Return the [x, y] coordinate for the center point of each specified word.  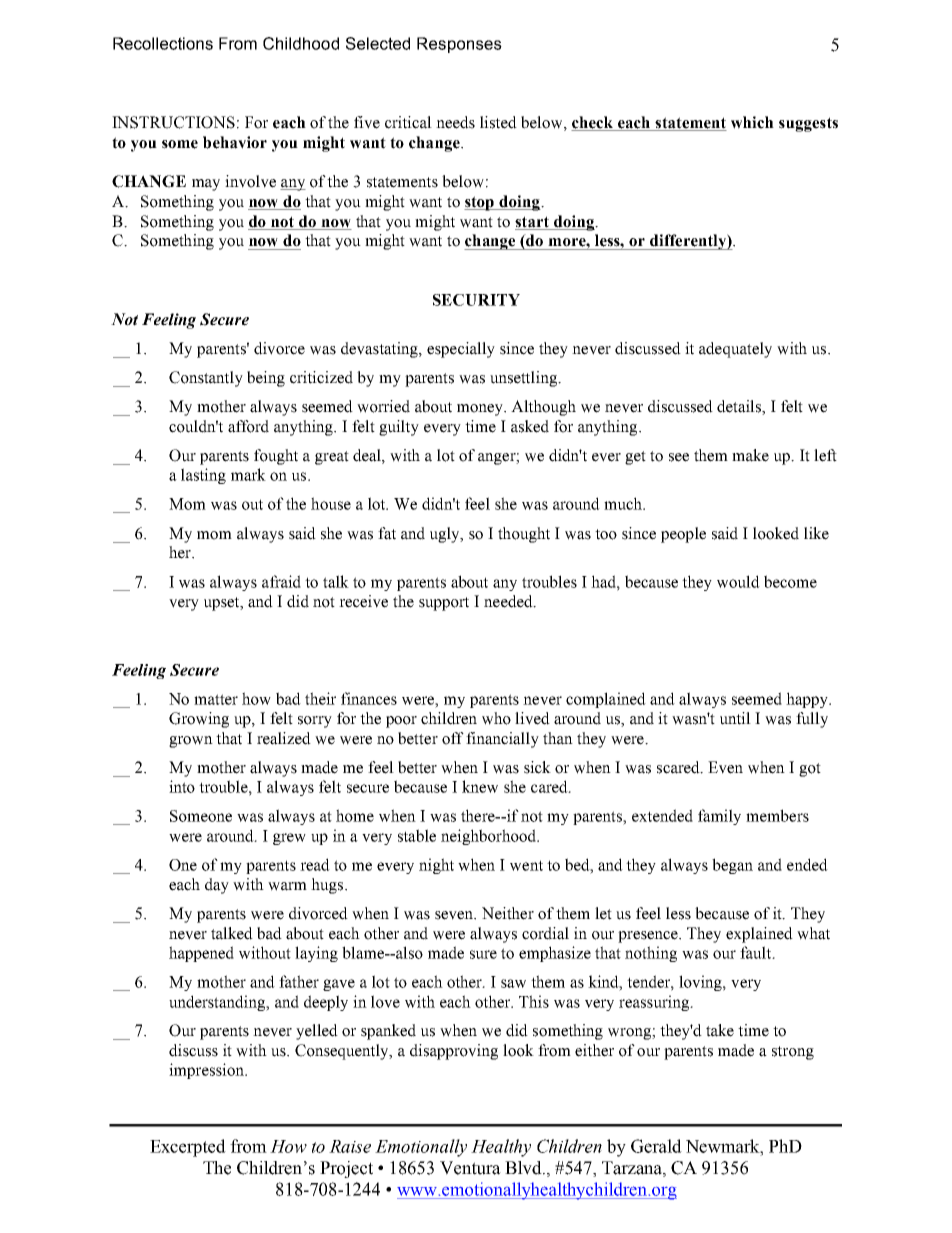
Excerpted [188, 1148]
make [750, 455]
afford [248, 426]
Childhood [301, 43]
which [752, 122]
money [481, 410]
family [719, 817]
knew [480, 786]
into [182, 786]
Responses [459, 45]
